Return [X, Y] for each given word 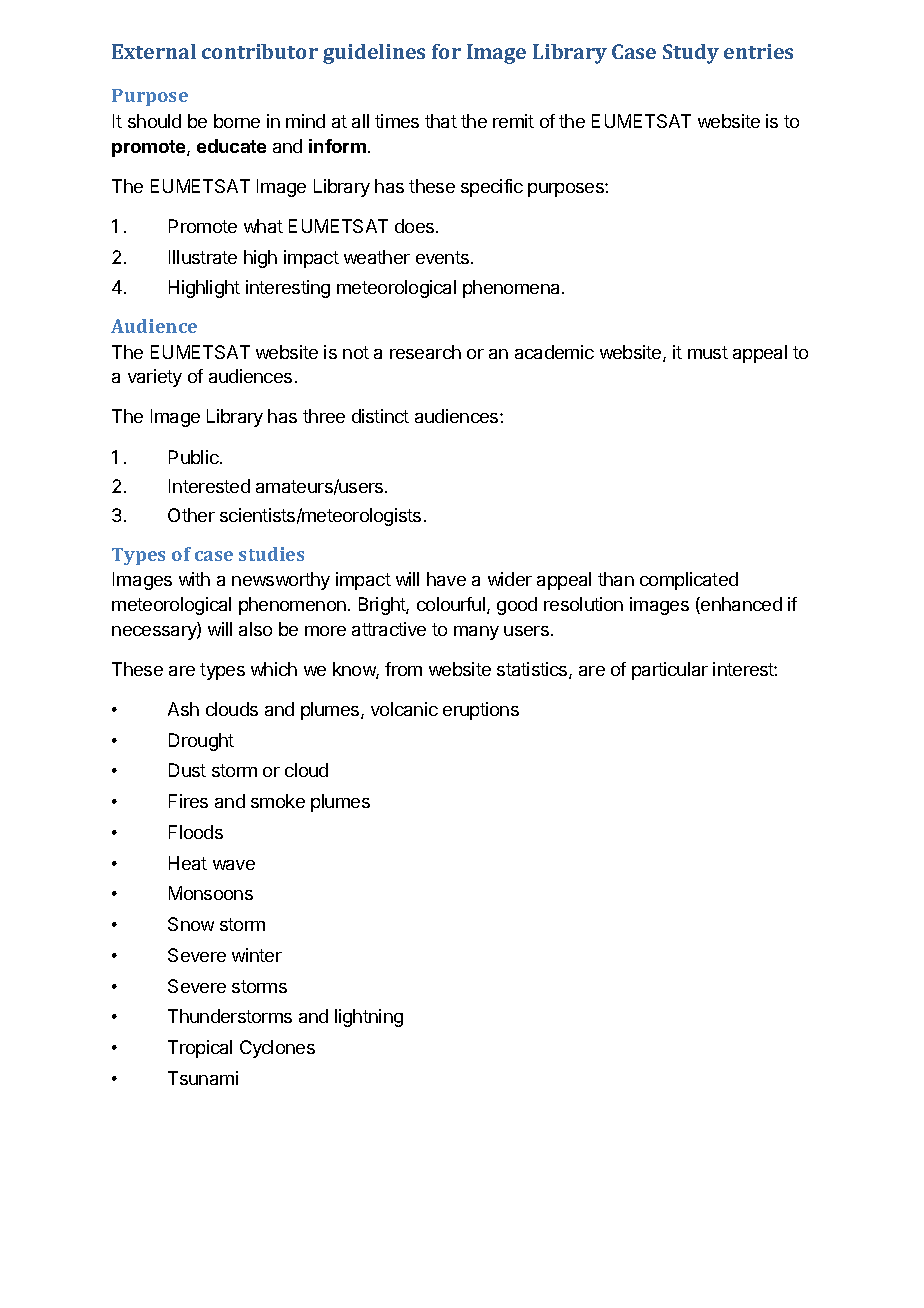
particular [670, 671]
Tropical [200, 1049]
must [708, 352]
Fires [188, 801]
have [446, 579]
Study [691, 54]
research [425, 352]
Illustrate [203, 257]
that [441, 121]
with [194, 579]
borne [237, 121]
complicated [689, 581]
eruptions [481, 711]
